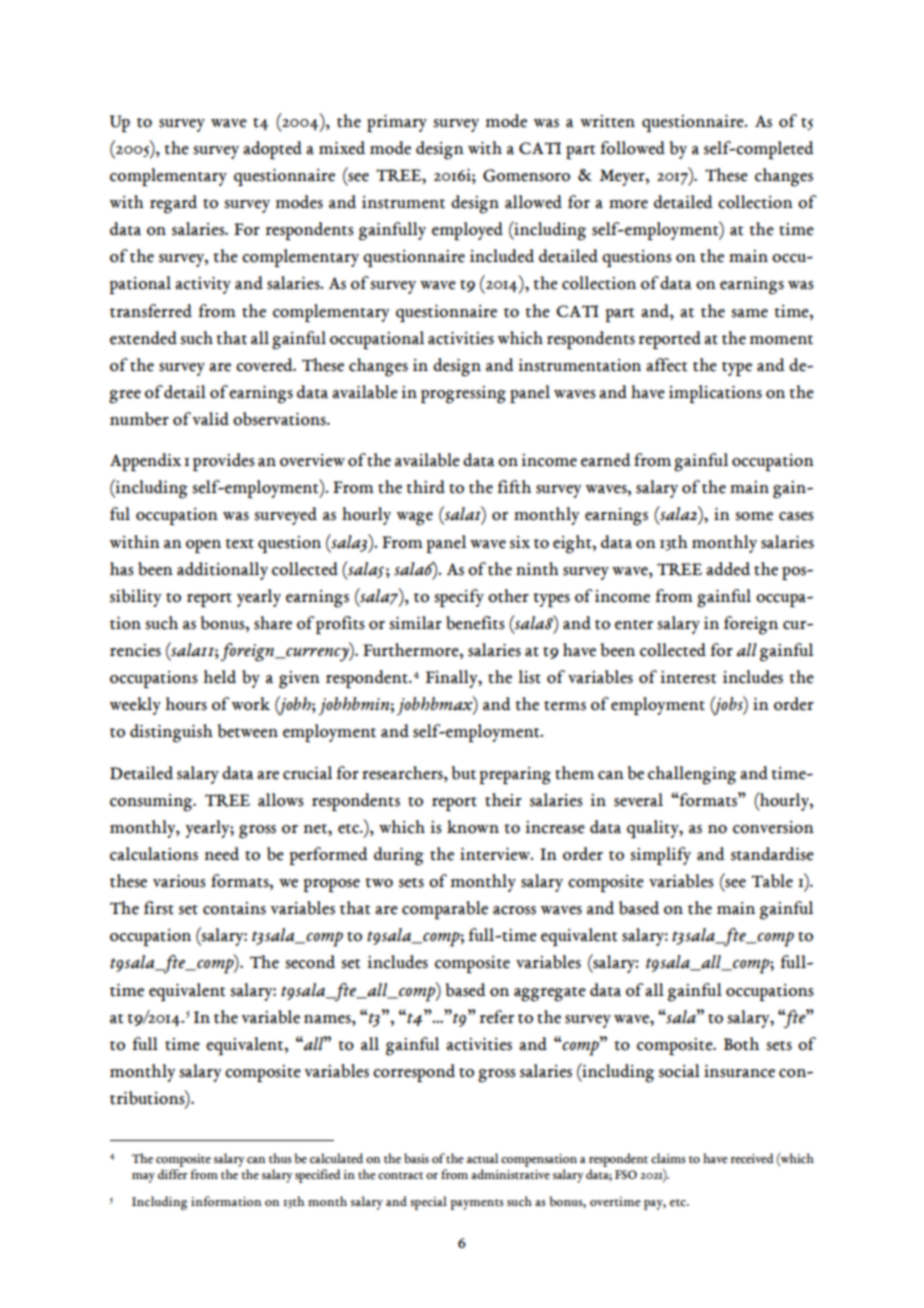  I want to click on differ, so click(172, 1174).
